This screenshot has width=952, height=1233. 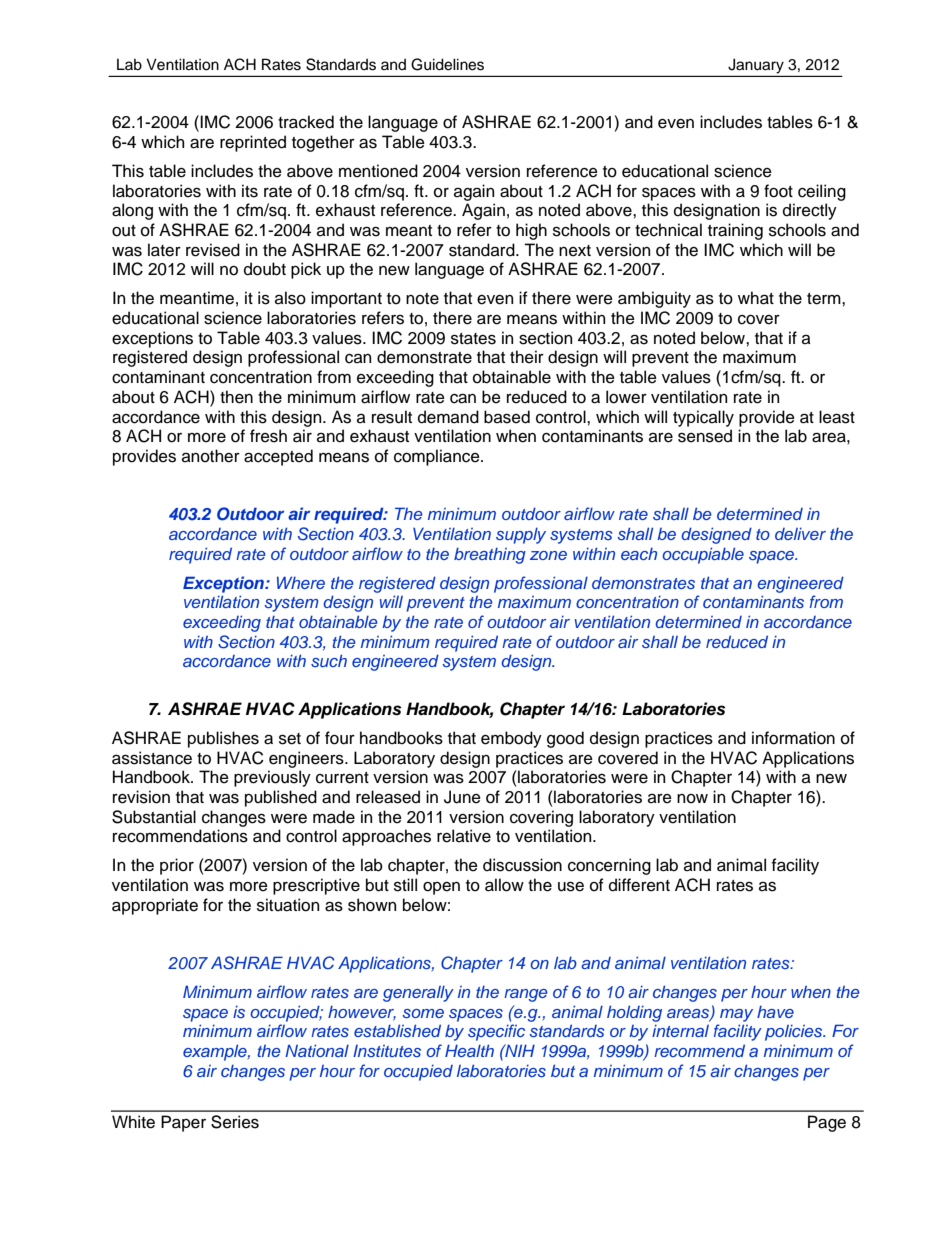 I want to click on prior, so click(x=177, y=866).
